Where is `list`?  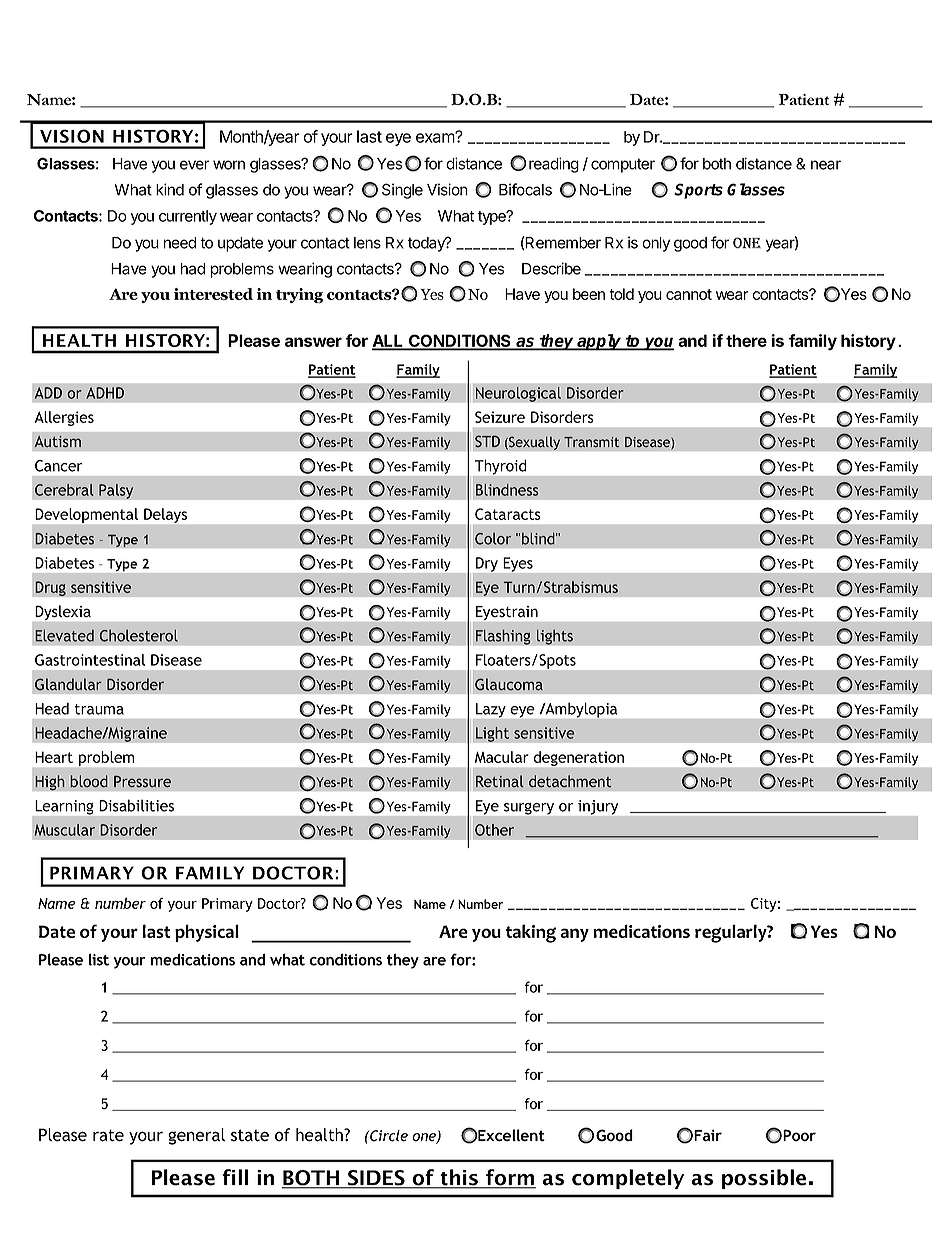
list is located at coordinates (99, 959).
